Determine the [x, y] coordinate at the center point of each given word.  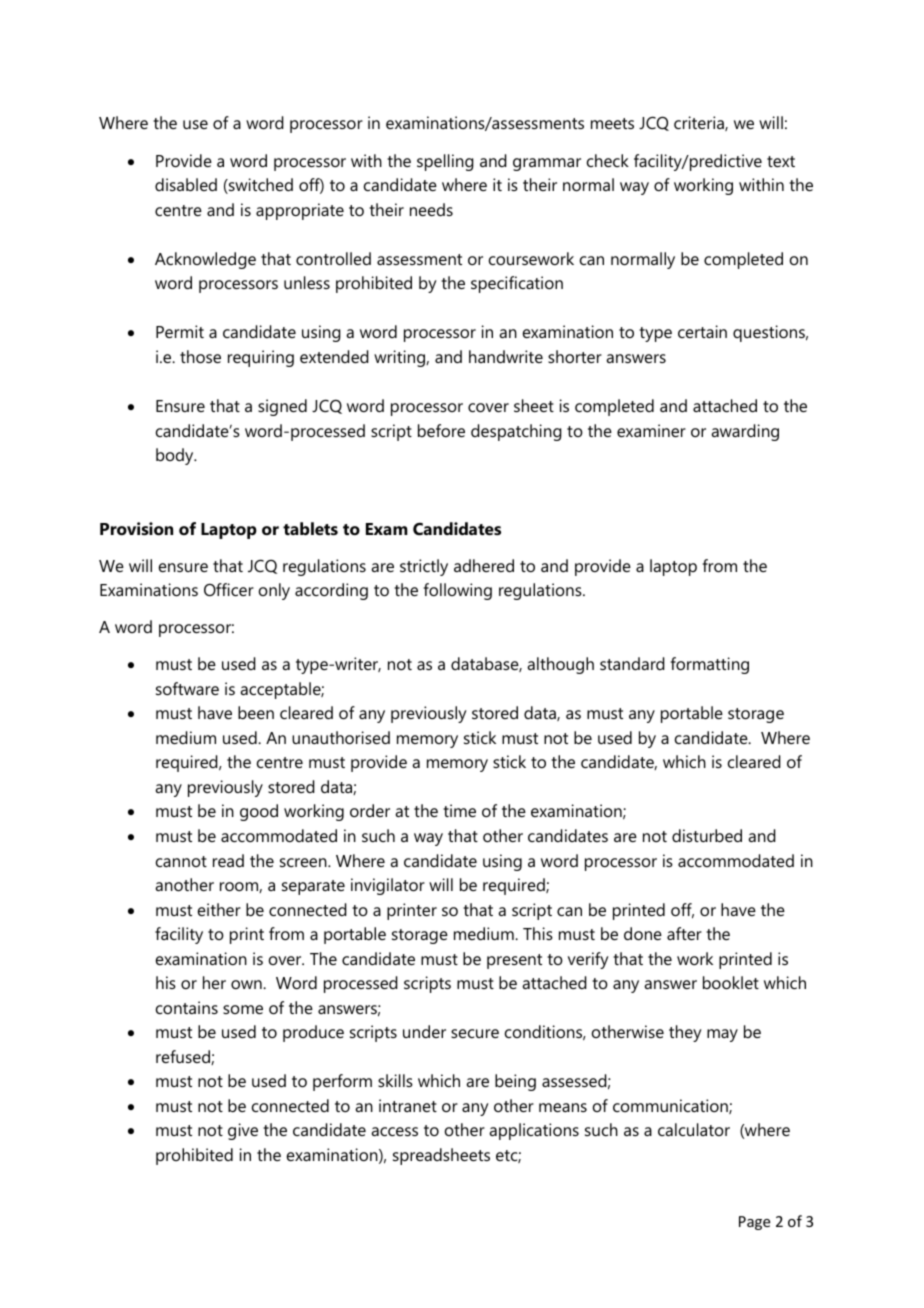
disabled [186, 184]
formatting [710, 665]
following [458, 591]
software [187, 688]
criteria [700, 123]
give [243, 1131]
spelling [445, 162]
